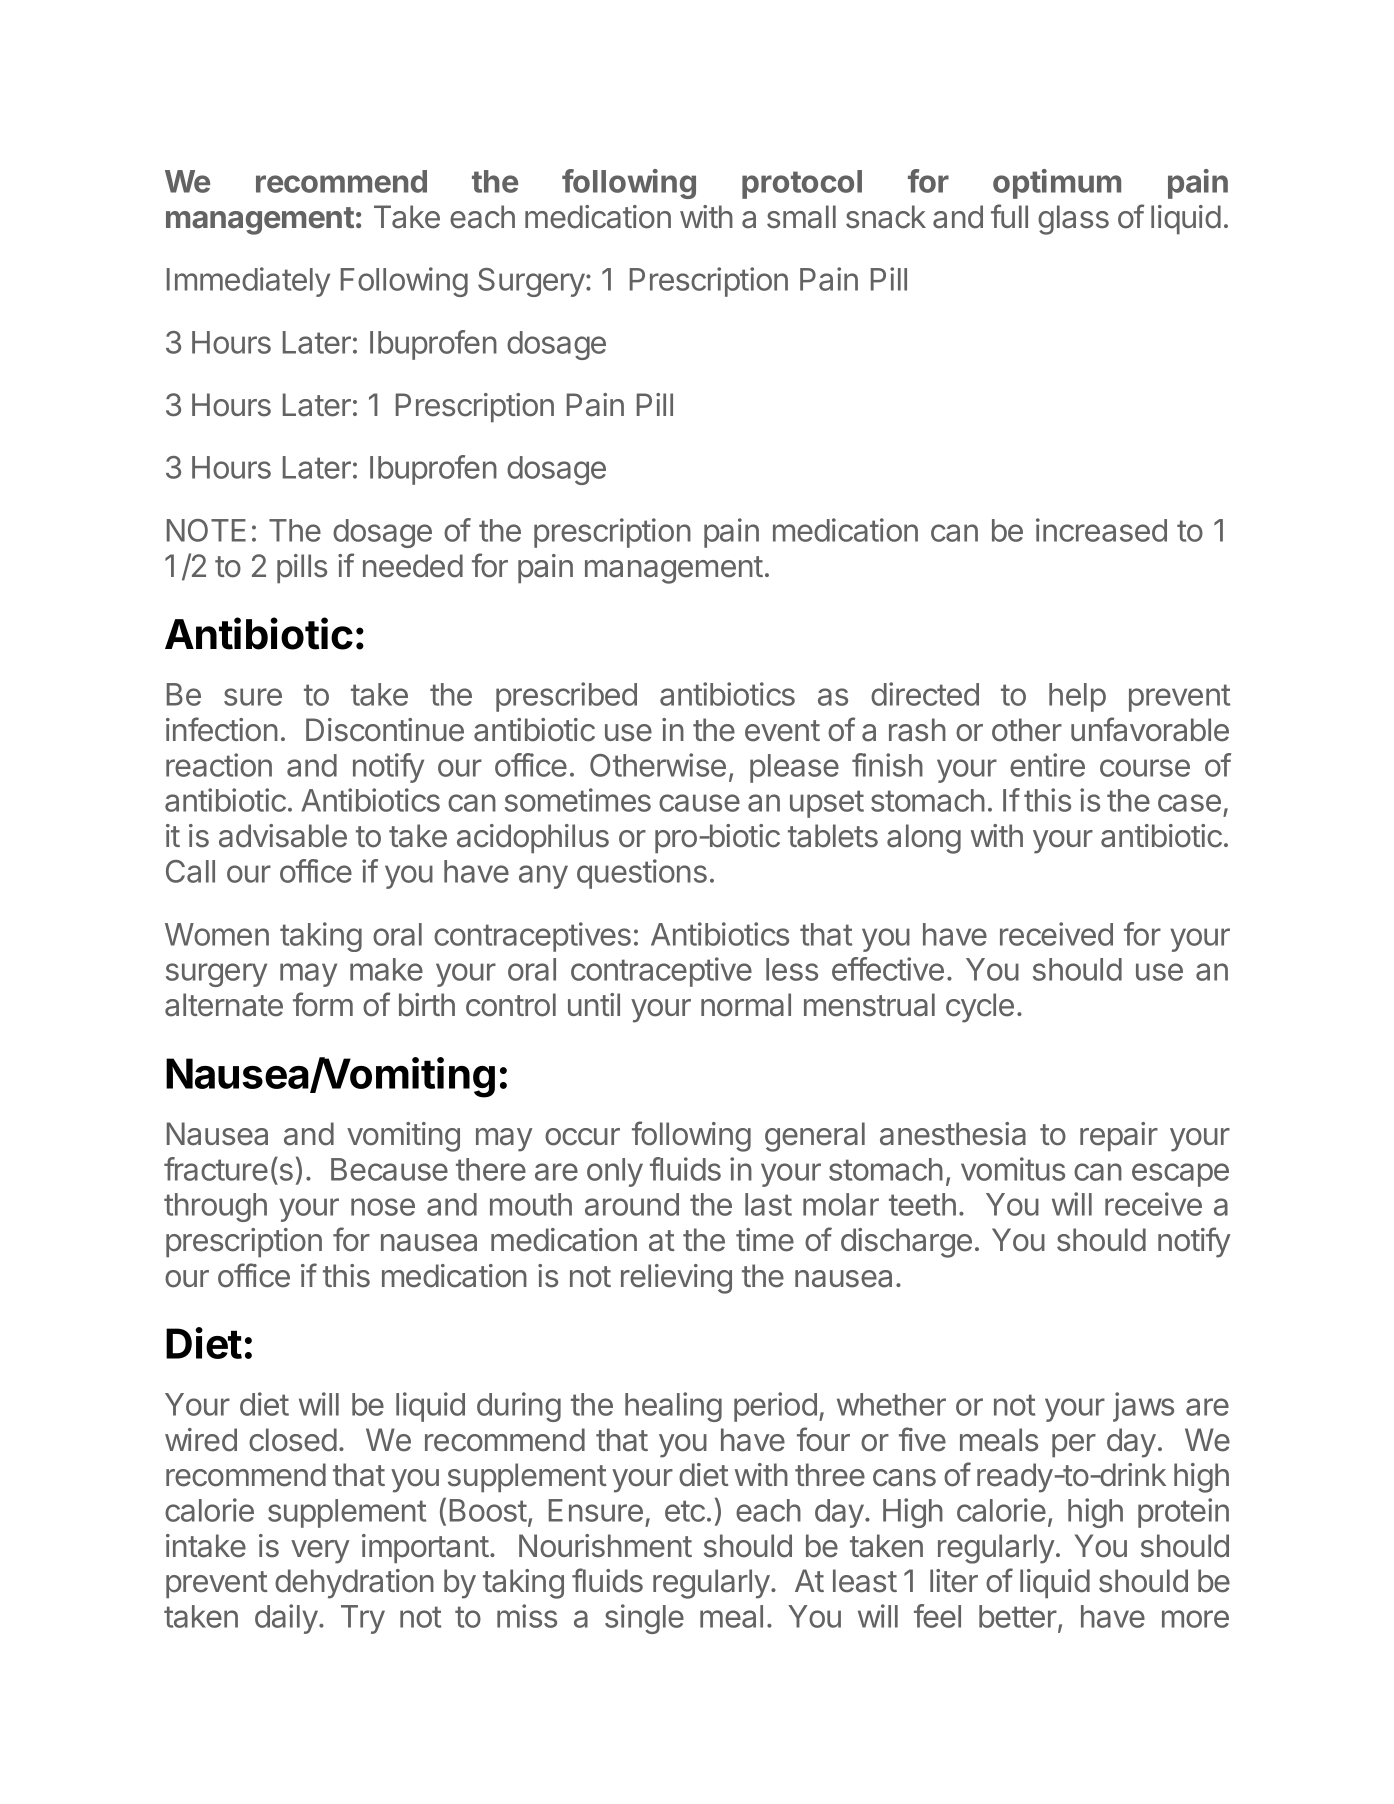 The height and width of the screenshot is (1804, 1394). I want to click on glass, so click(1073, 220).
